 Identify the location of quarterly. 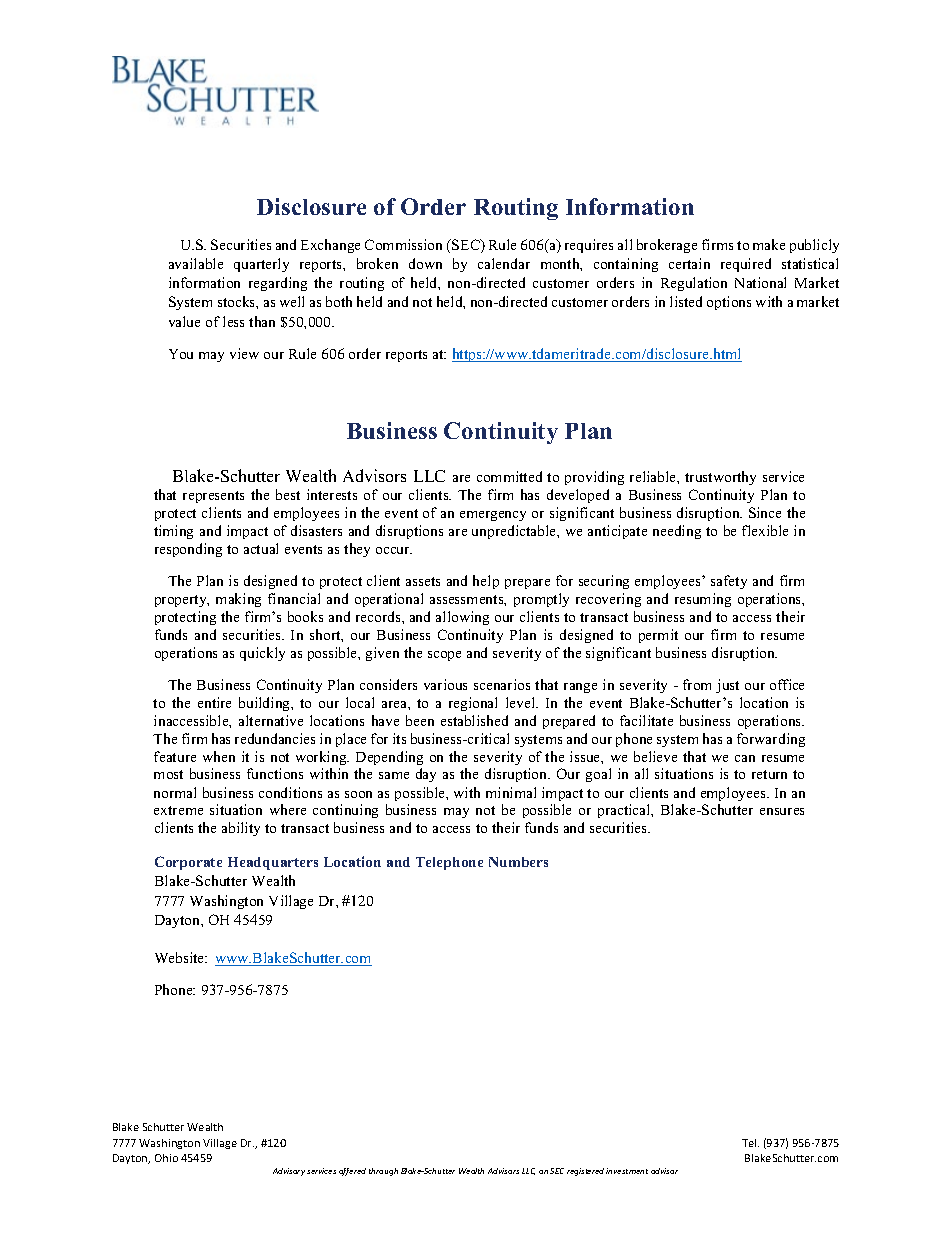
(261, 265).
